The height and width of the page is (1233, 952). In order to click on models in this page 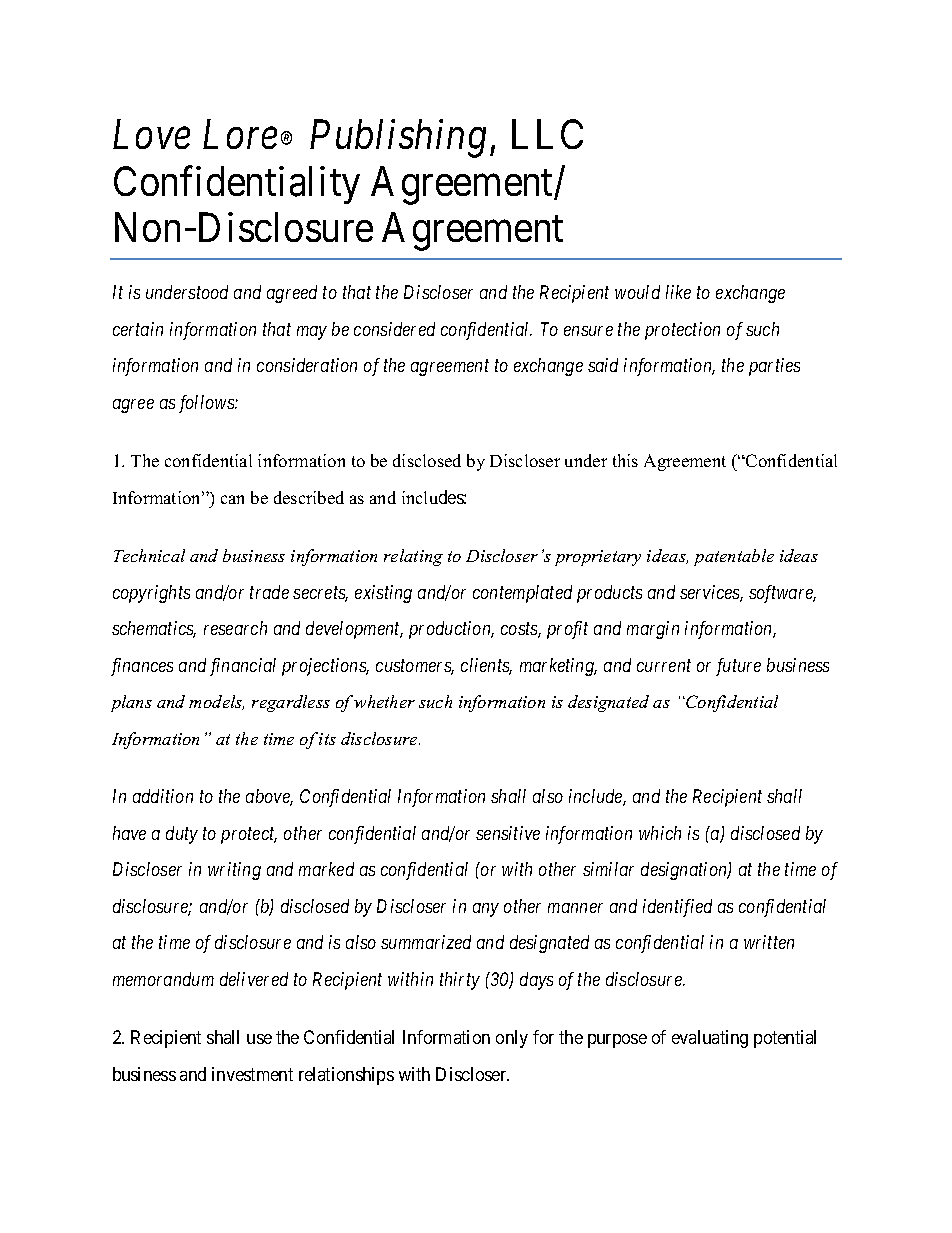, I will do `click(216, 702)`.
